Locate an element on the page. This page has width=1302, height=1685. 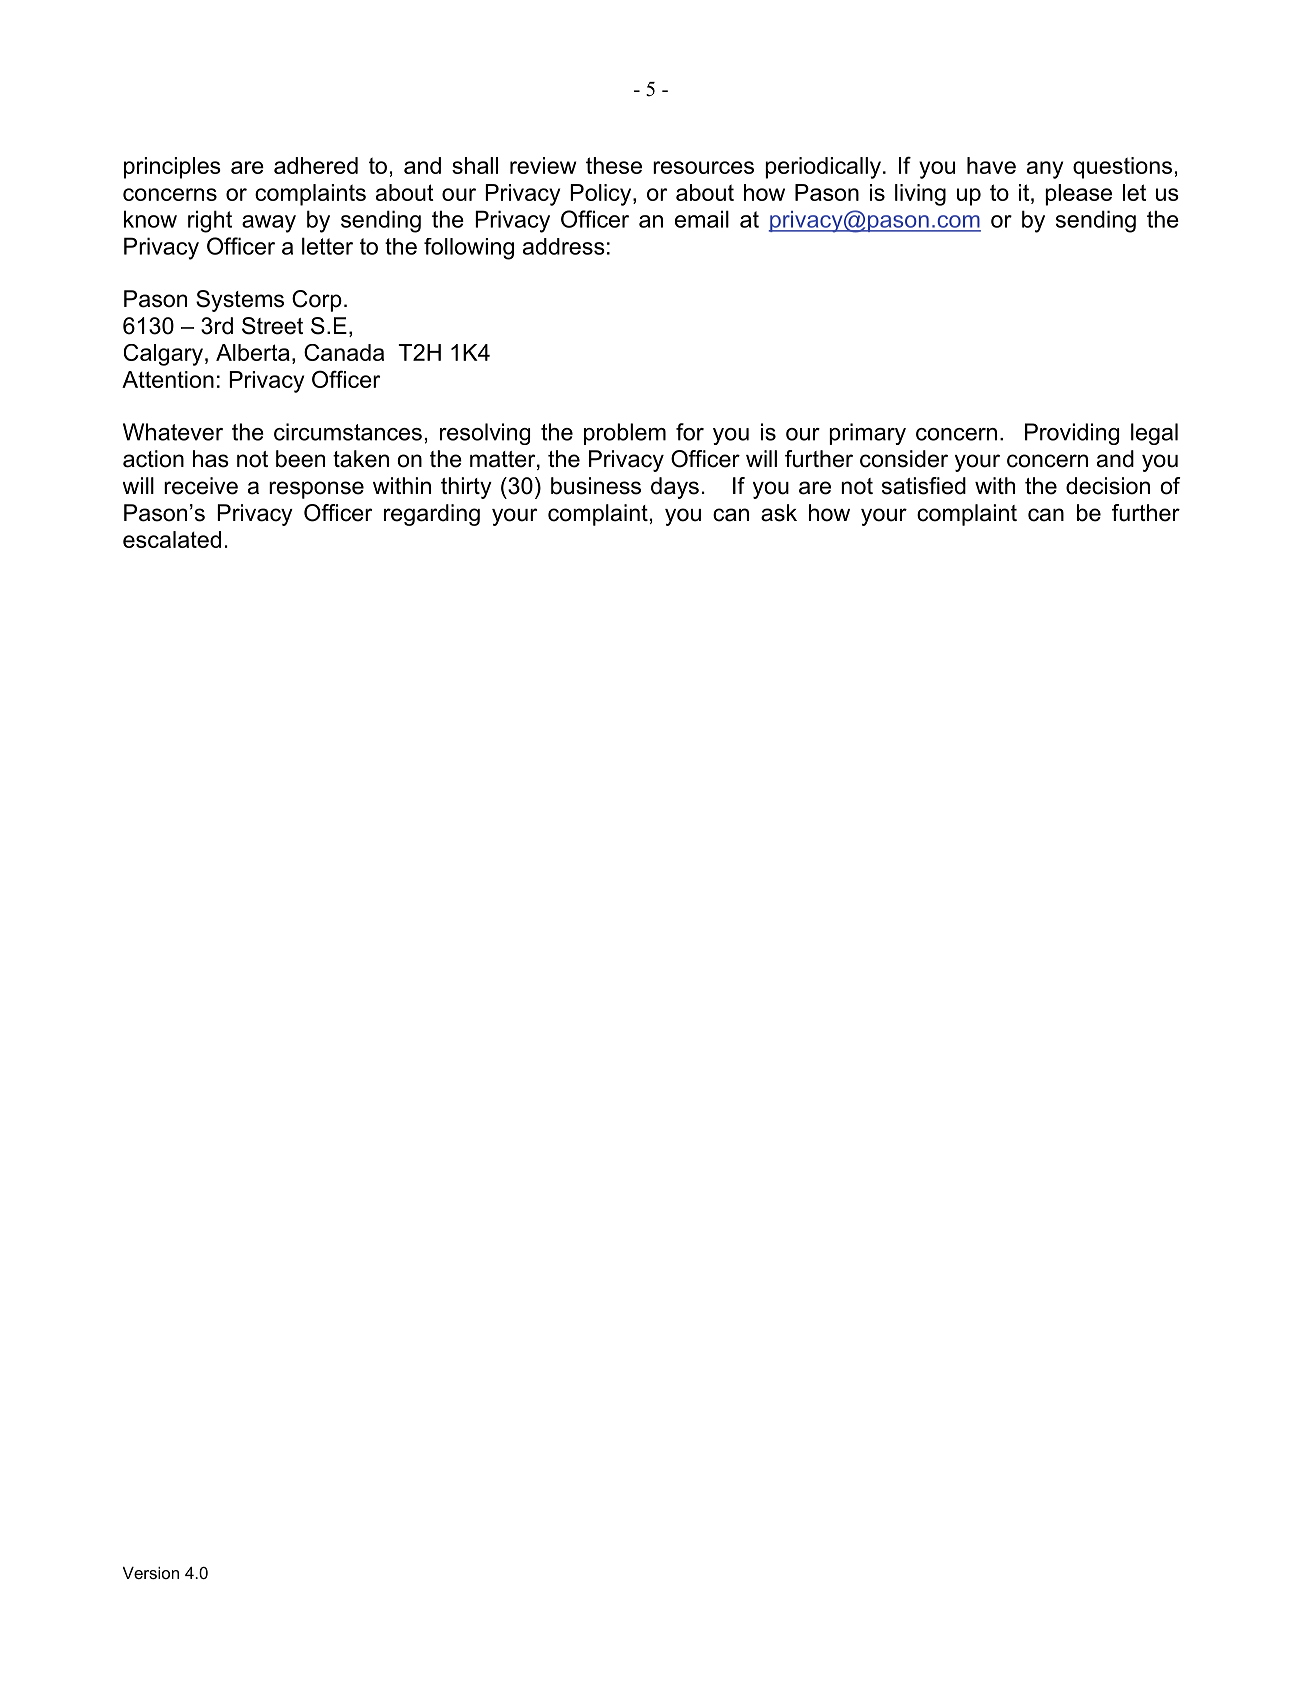
email is located at coordinates (702, 219).
